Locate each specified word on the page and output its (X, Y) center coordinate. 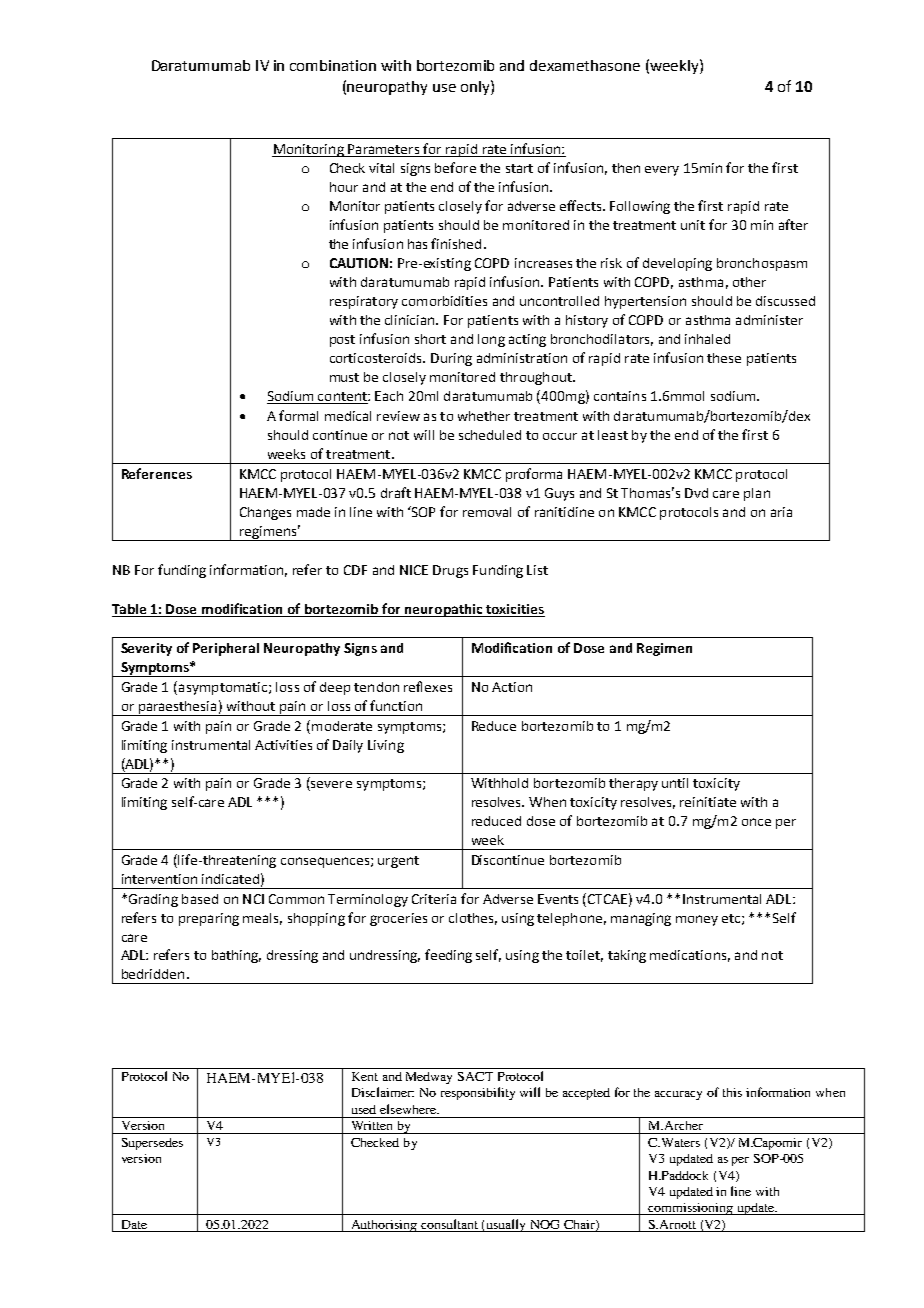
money (697, 920)
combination (333, 65)
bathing (236, 956)
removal (487, 512)
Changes (265, 513)
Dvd (696, 493)
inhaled (707, 339)
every (662, 171)
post (342, 341)
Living (386, 746)
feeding (448, 956)
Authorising (384, 1226)
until (675, 783)
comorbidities (444, 301)
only (476, 87)
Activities (283, 745)
